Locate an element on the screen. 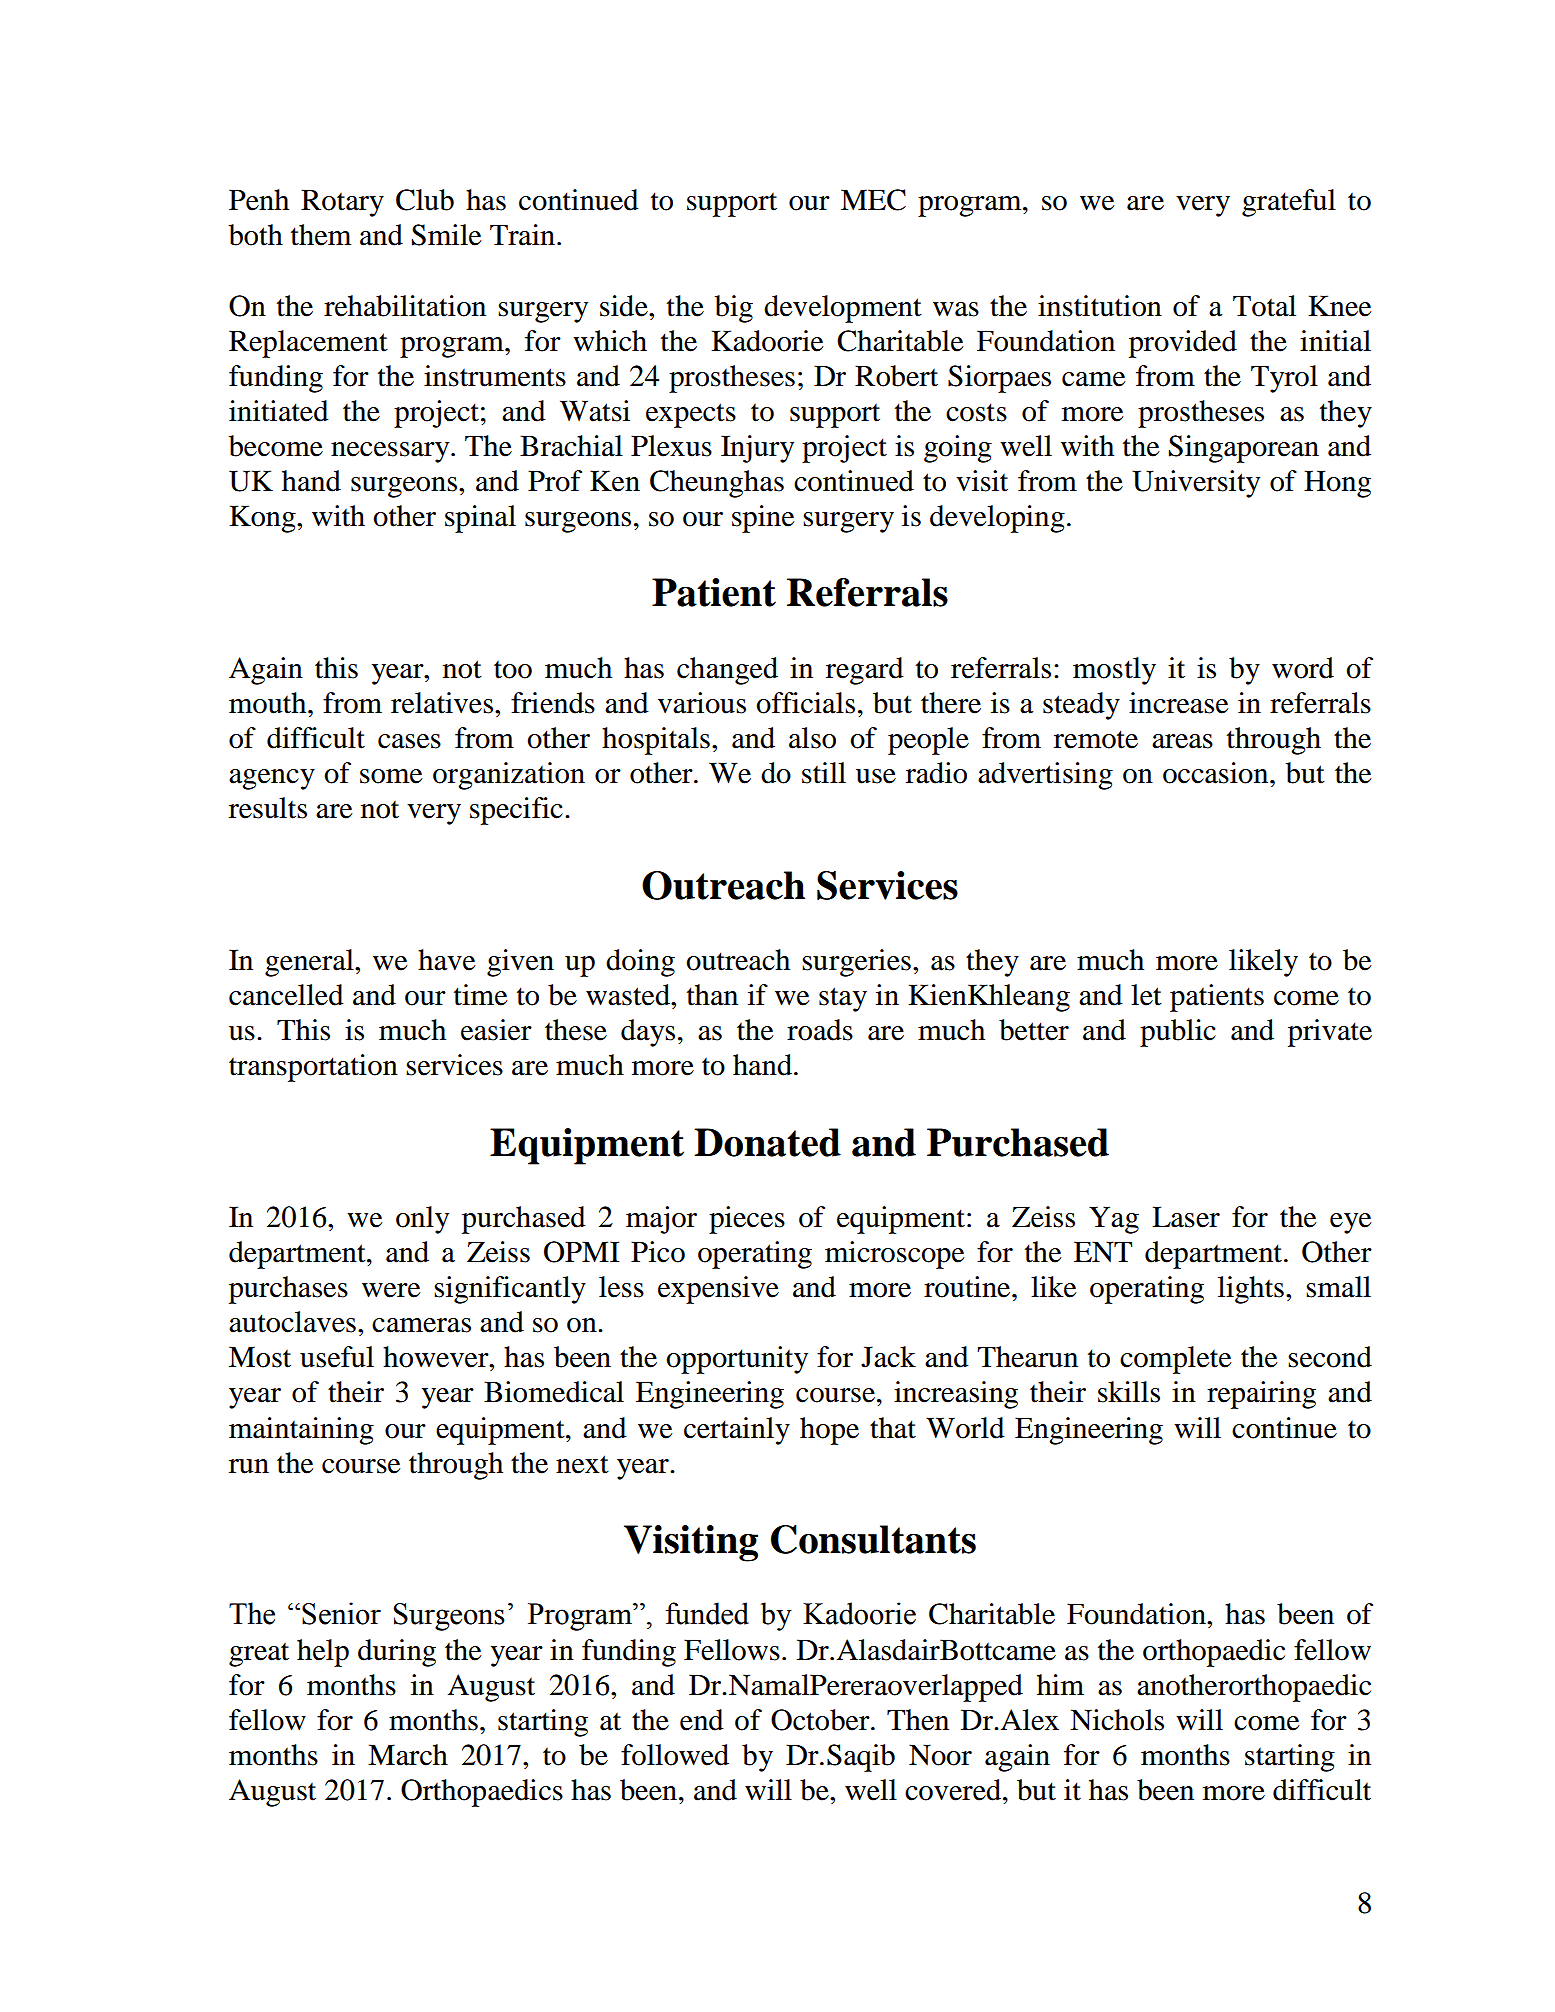 The width and height of the screenshot is (1555, 2012). Smile is located at coordinates (447, 235).
